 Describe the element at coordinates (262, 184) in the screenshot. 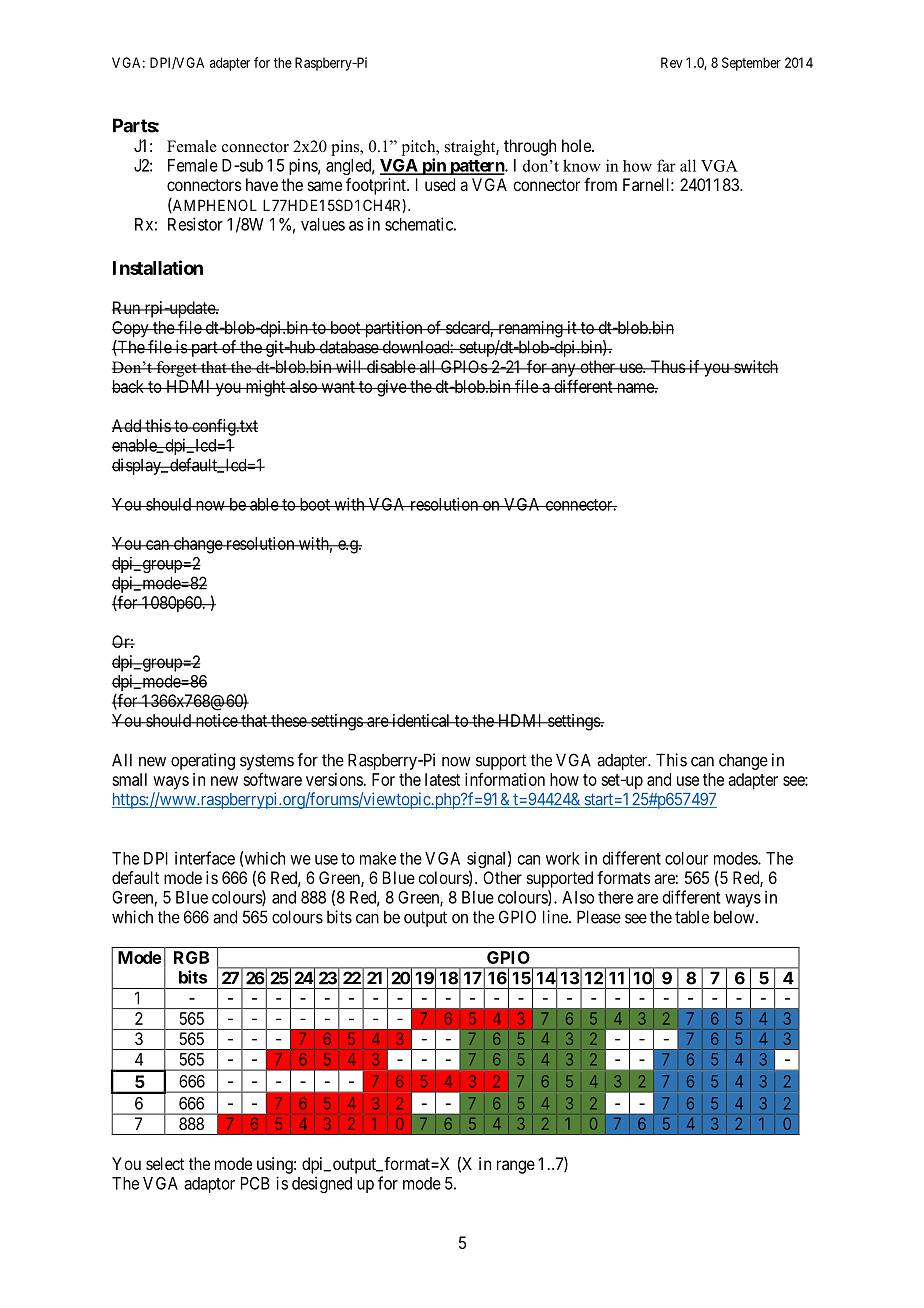

I see `have` at that location.
